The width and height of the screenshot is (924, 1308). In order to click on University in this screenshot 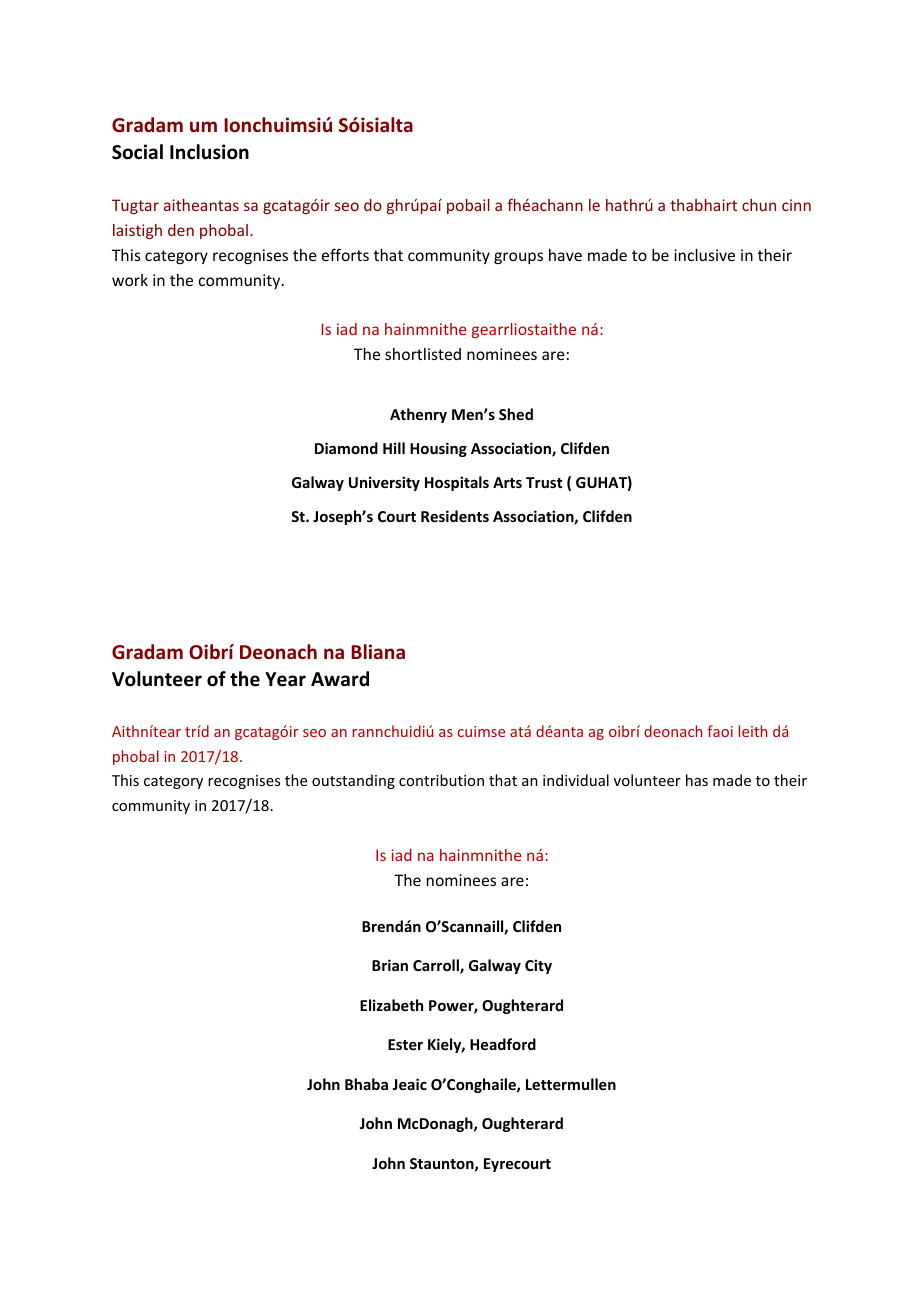, I will do `click(384, 483)`.
